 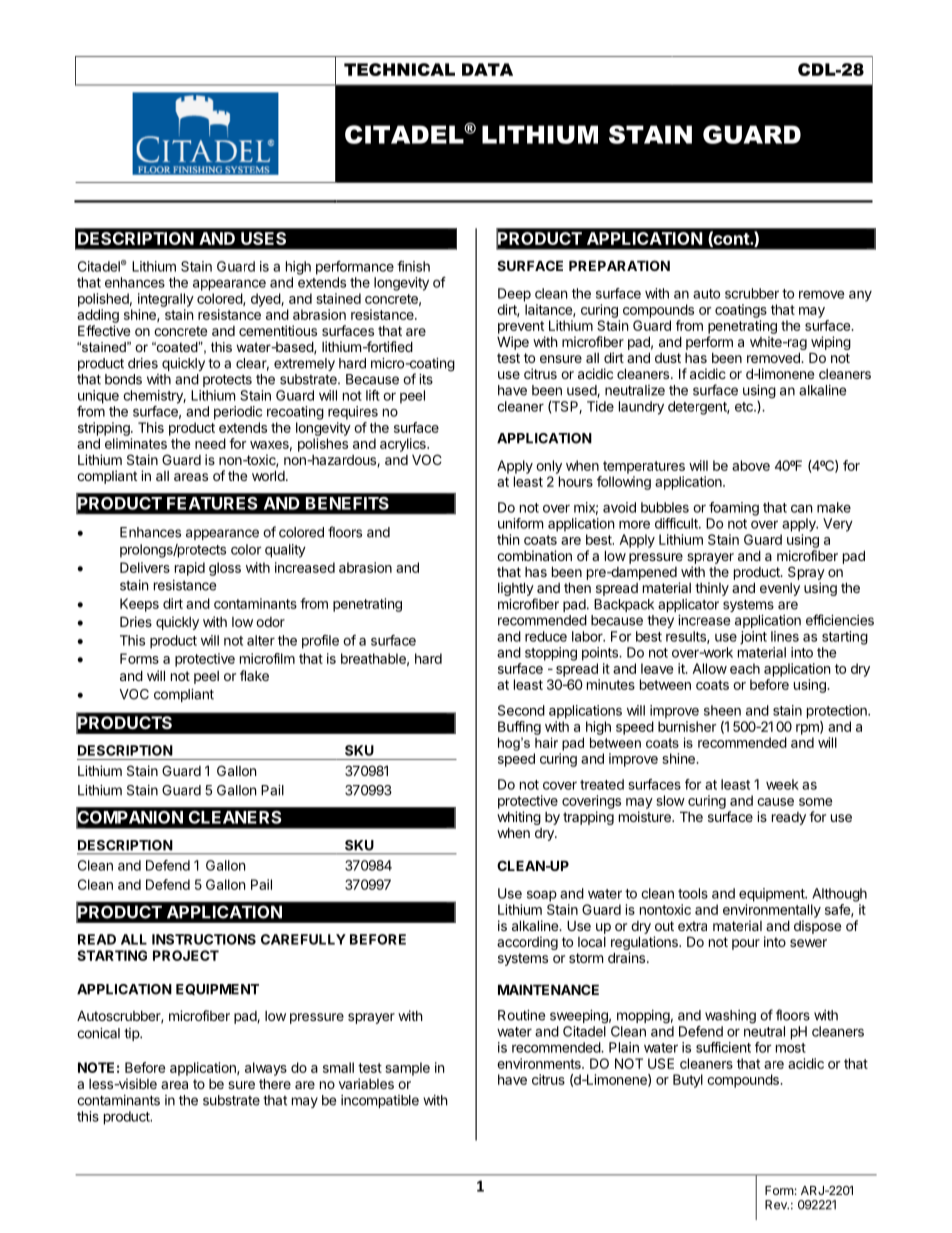 What do you see at coordinates (519, 728) in the screenshot?
I see `Buffing` at bounding box center [519, 728].
